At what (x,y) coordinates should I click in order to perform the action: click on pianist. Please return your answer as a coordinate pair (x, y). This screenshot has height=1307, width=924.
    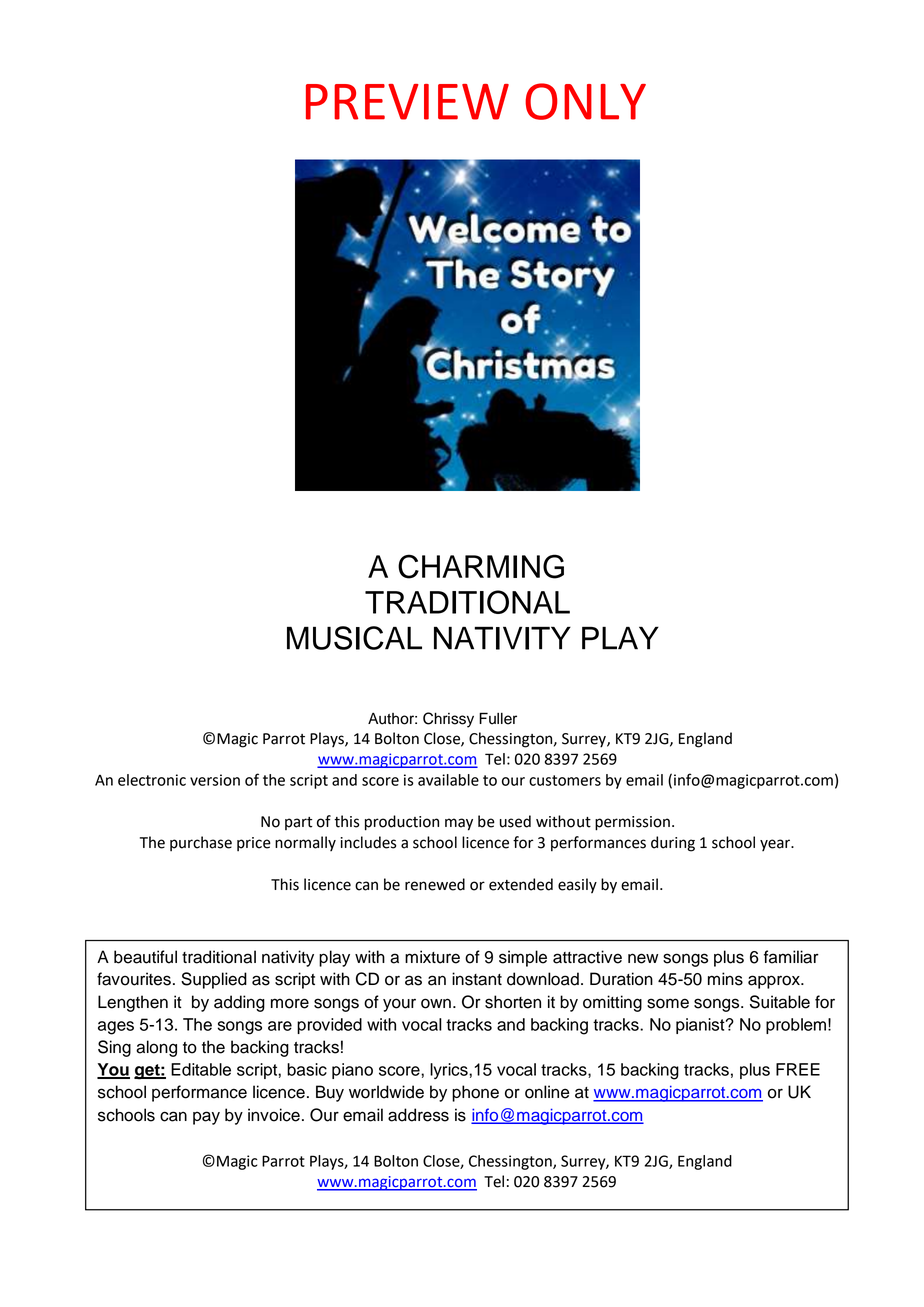
    Looking at the image, I should click on (701, 1026).
